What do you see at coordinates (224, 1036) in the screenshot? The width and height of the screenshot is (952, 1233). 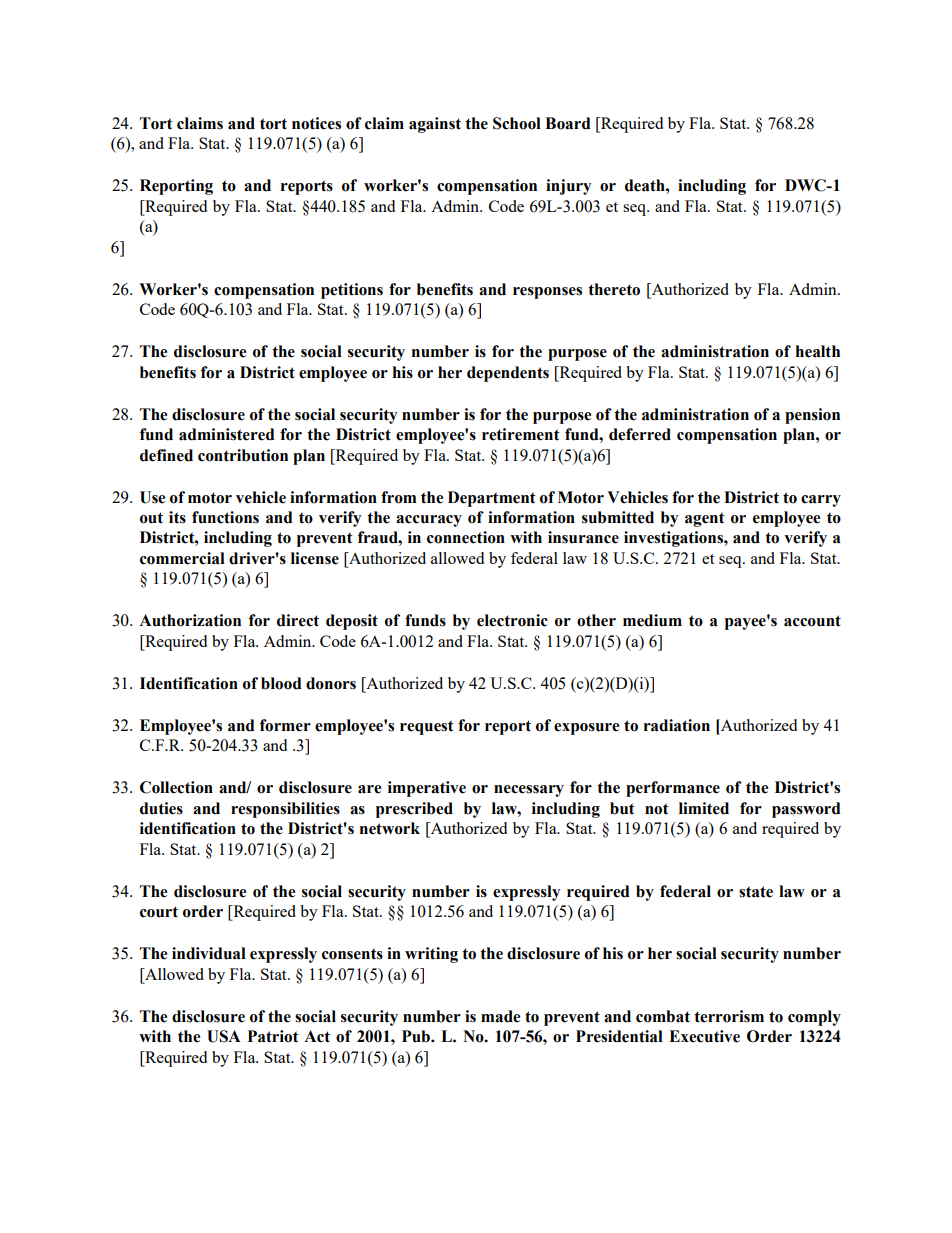 I see `USA` at bounding box center [224, 1036].
